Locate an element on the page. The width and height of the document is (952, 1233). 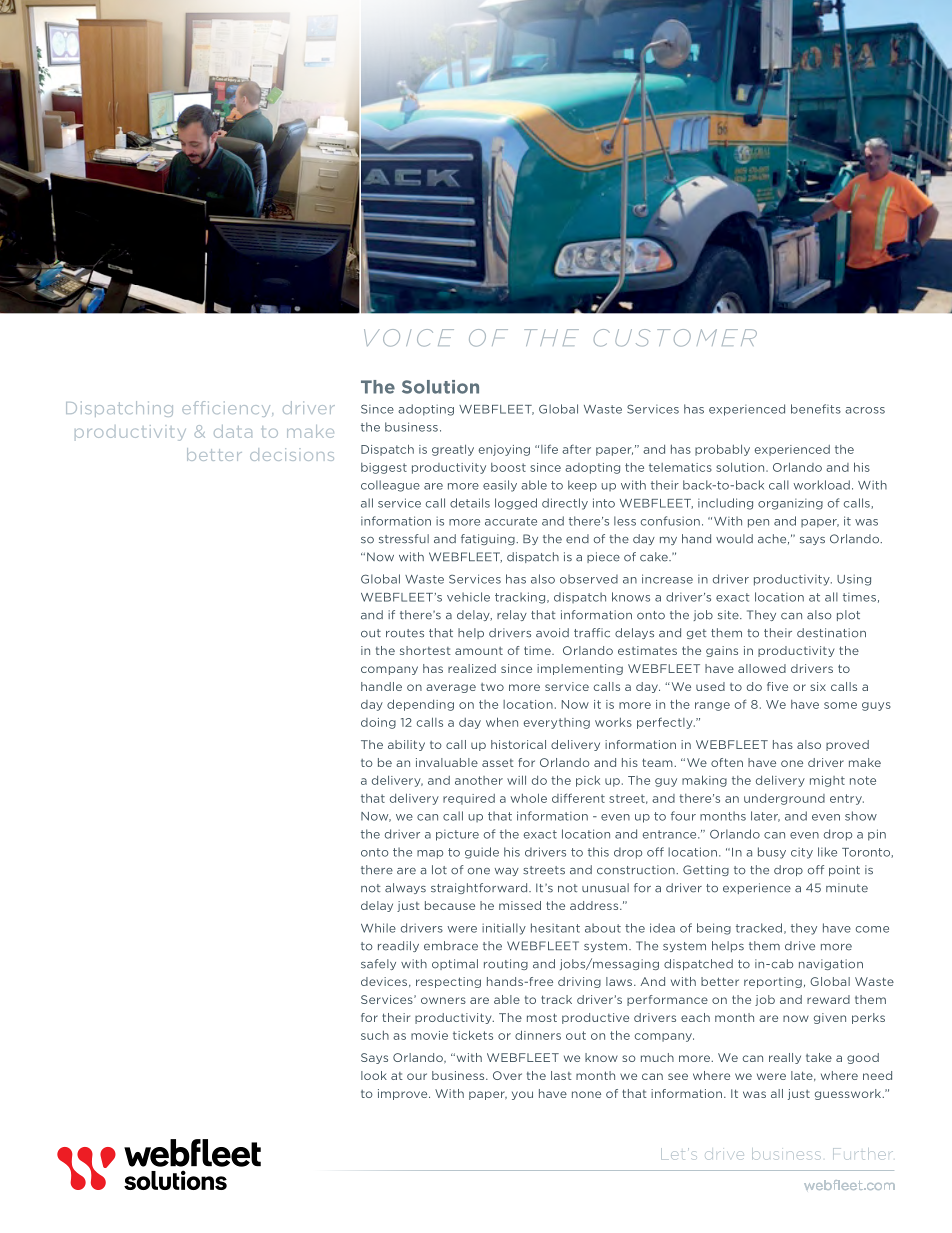
benefits is located at coordinates (816, 409).
